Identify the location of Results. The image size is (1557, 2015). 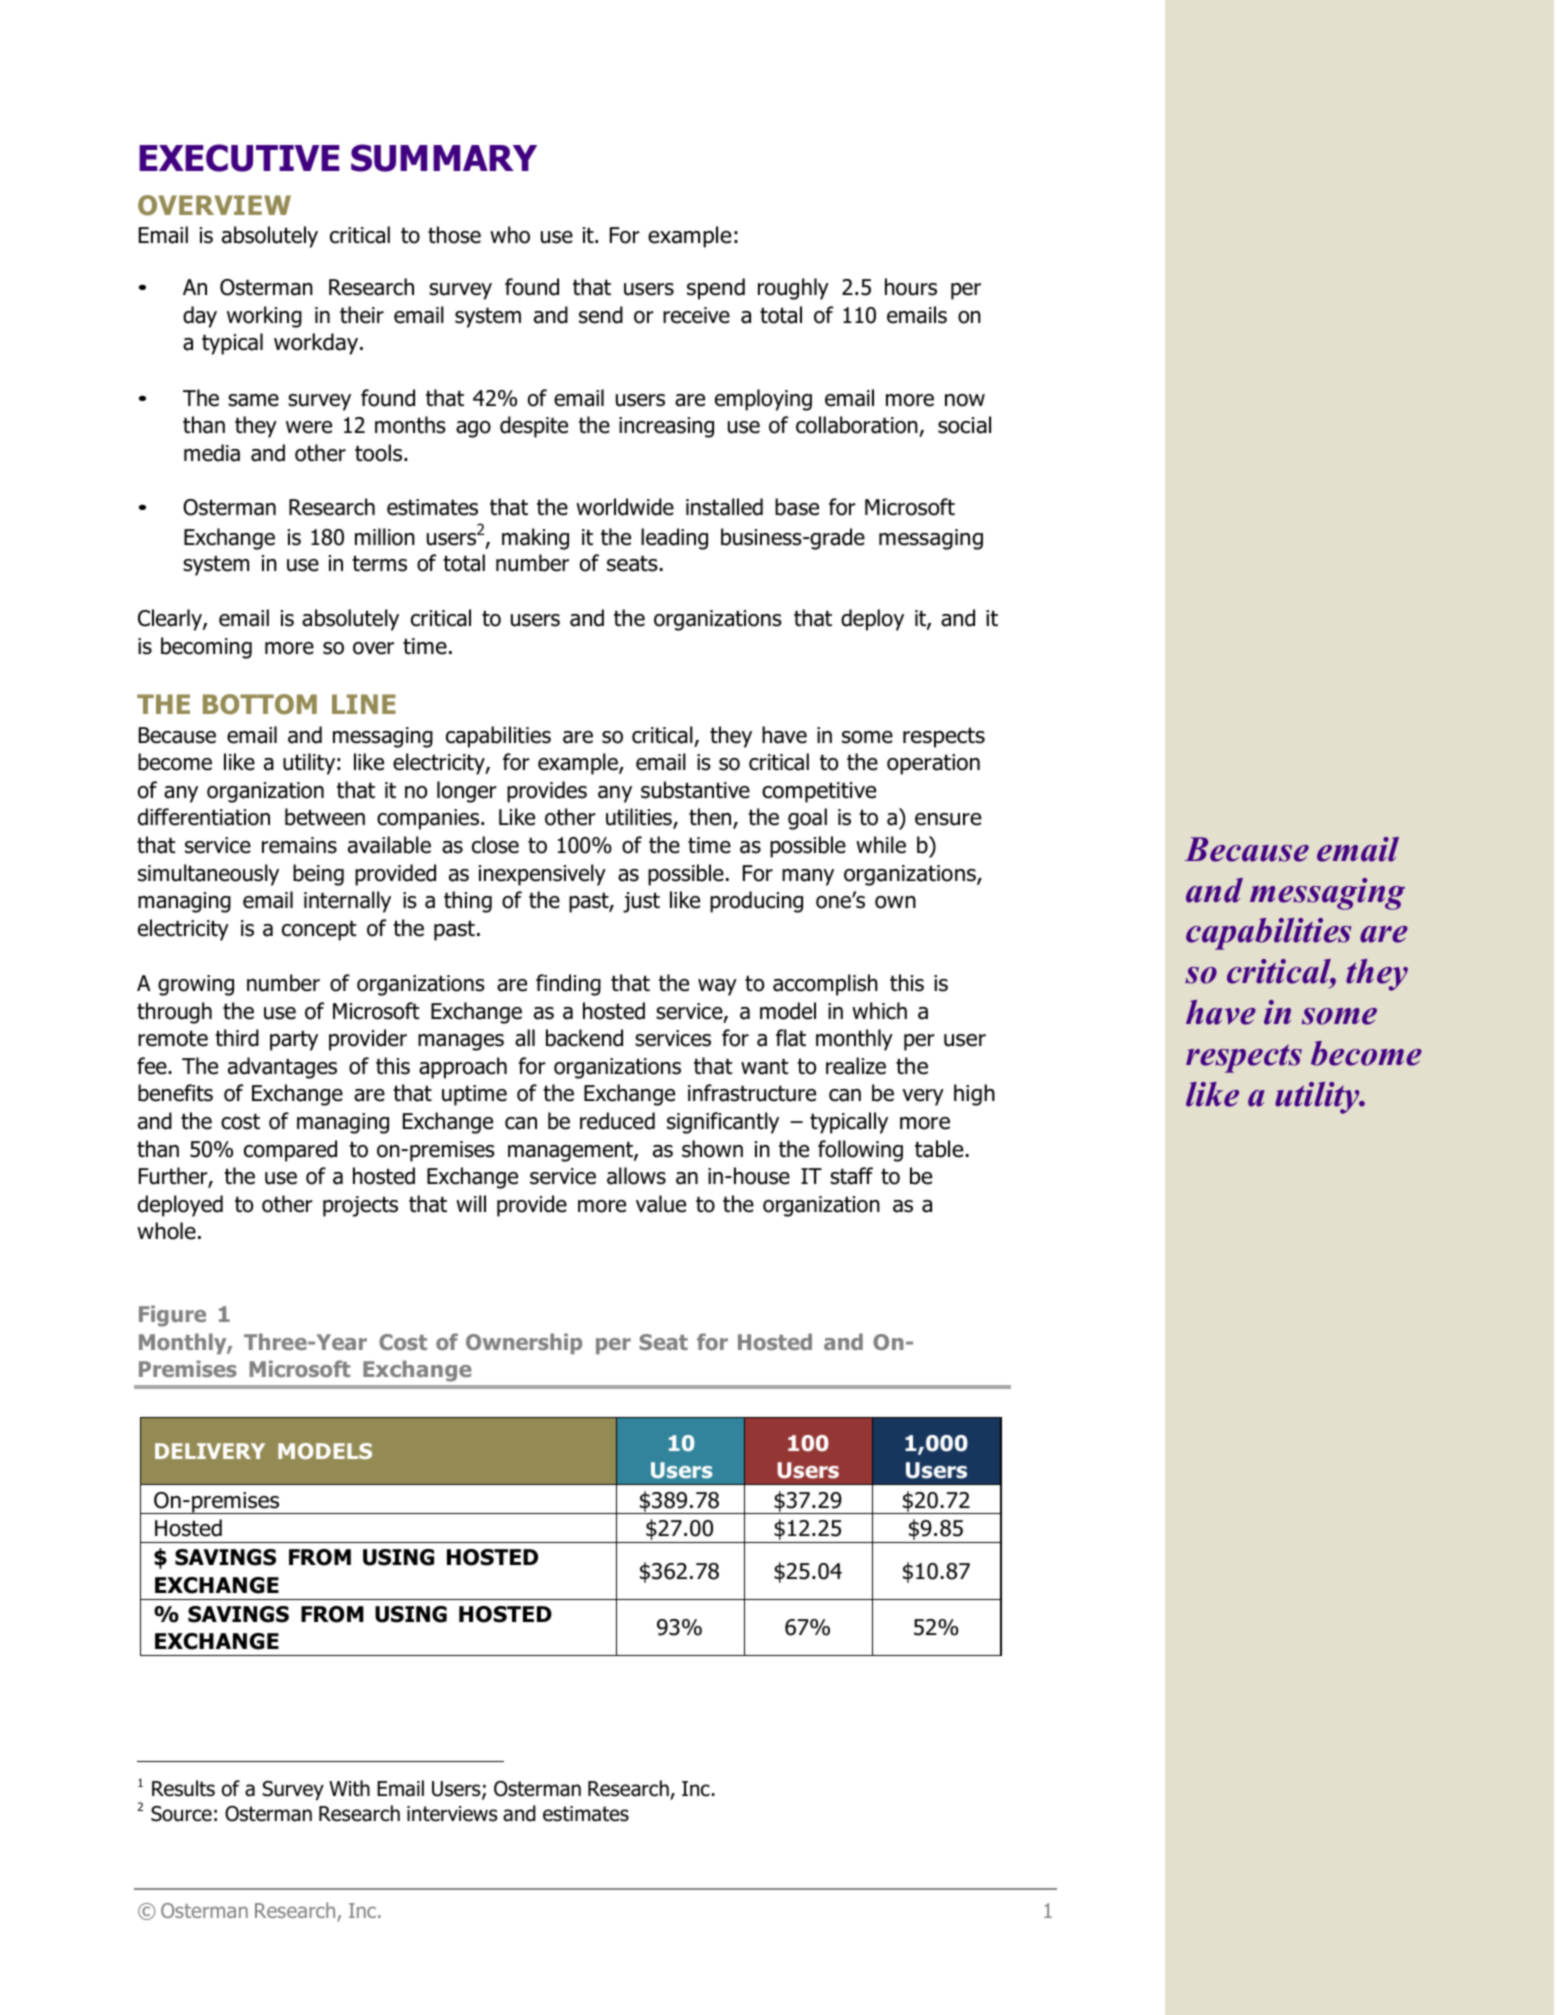
(183, 1788).
